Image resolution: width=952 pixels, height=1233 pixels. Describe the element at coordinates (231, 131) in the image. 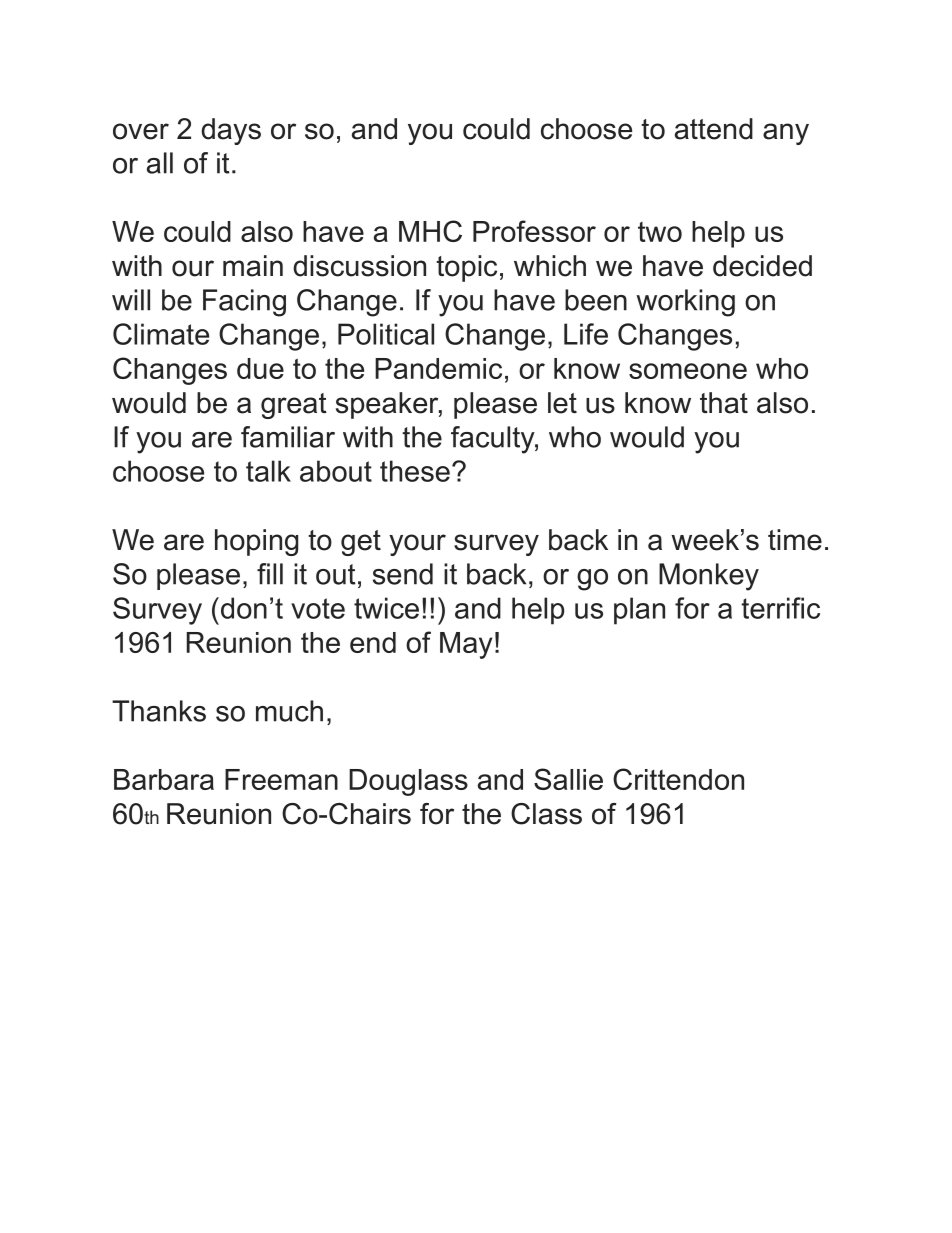

I see `days` at that location.
